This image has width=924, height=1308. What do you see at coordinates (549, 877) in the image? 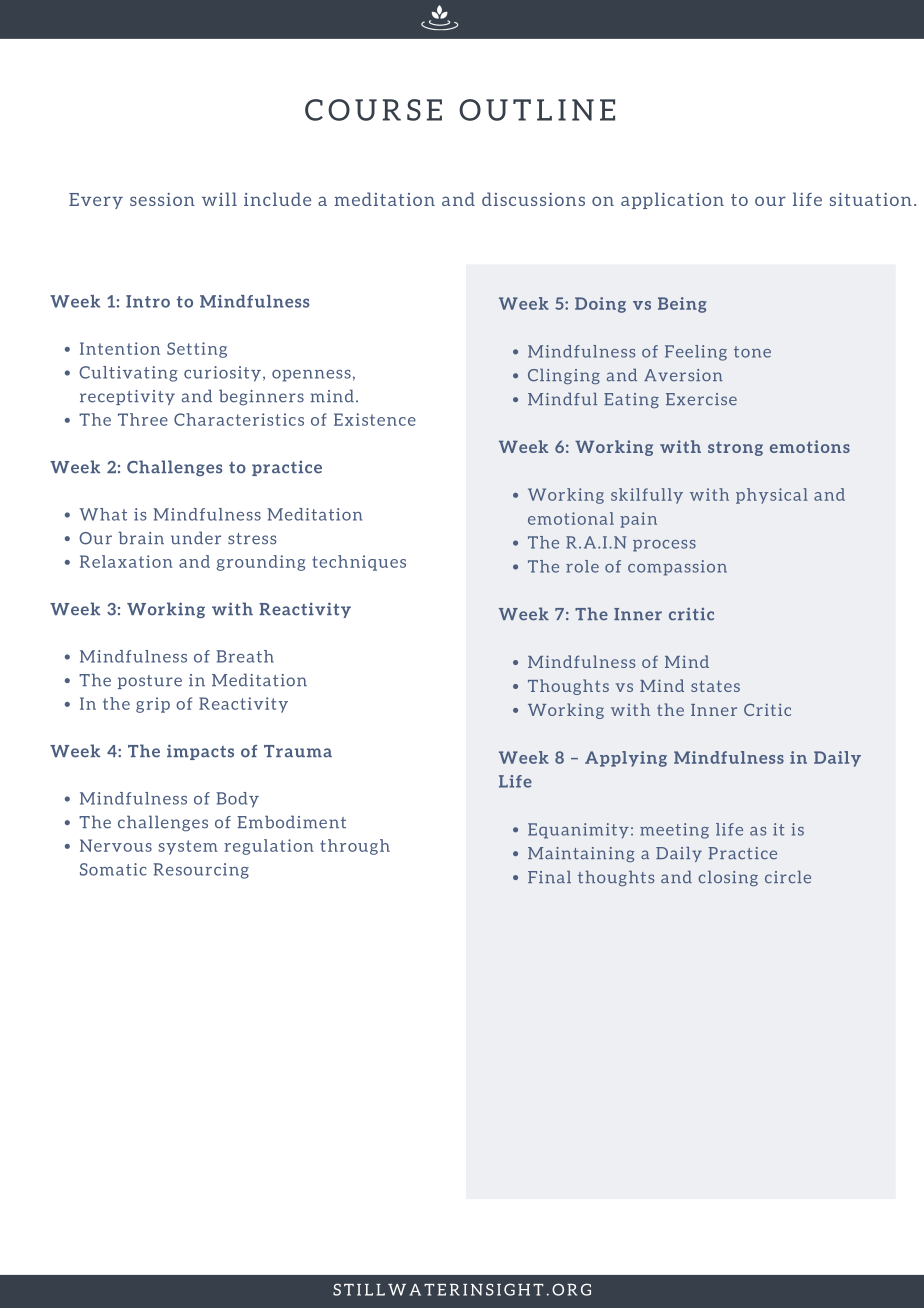
I see `Final` at bounding box center [549, 877].
